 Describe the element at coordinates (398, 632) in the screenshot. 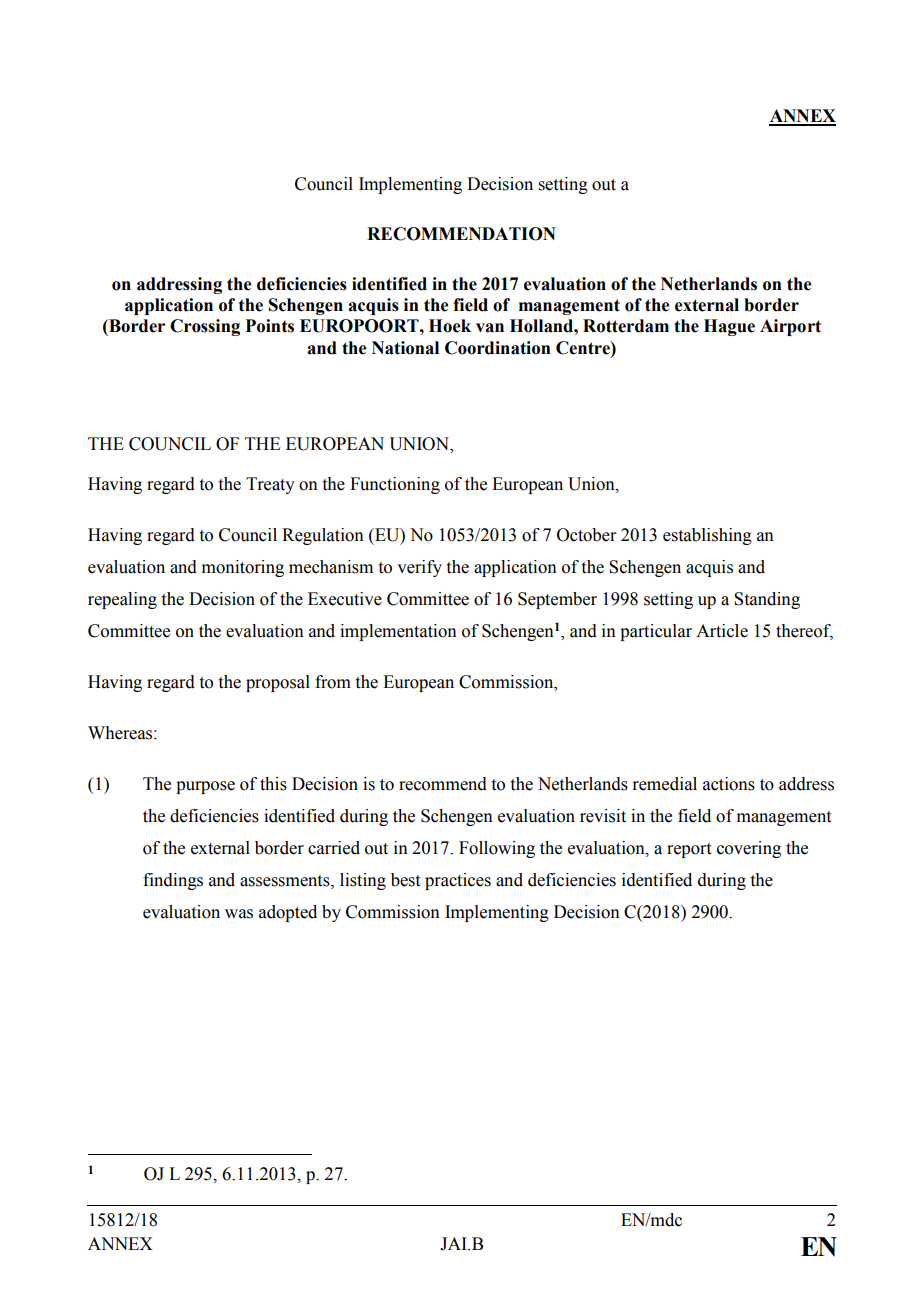

I see `implementation` at that location.
